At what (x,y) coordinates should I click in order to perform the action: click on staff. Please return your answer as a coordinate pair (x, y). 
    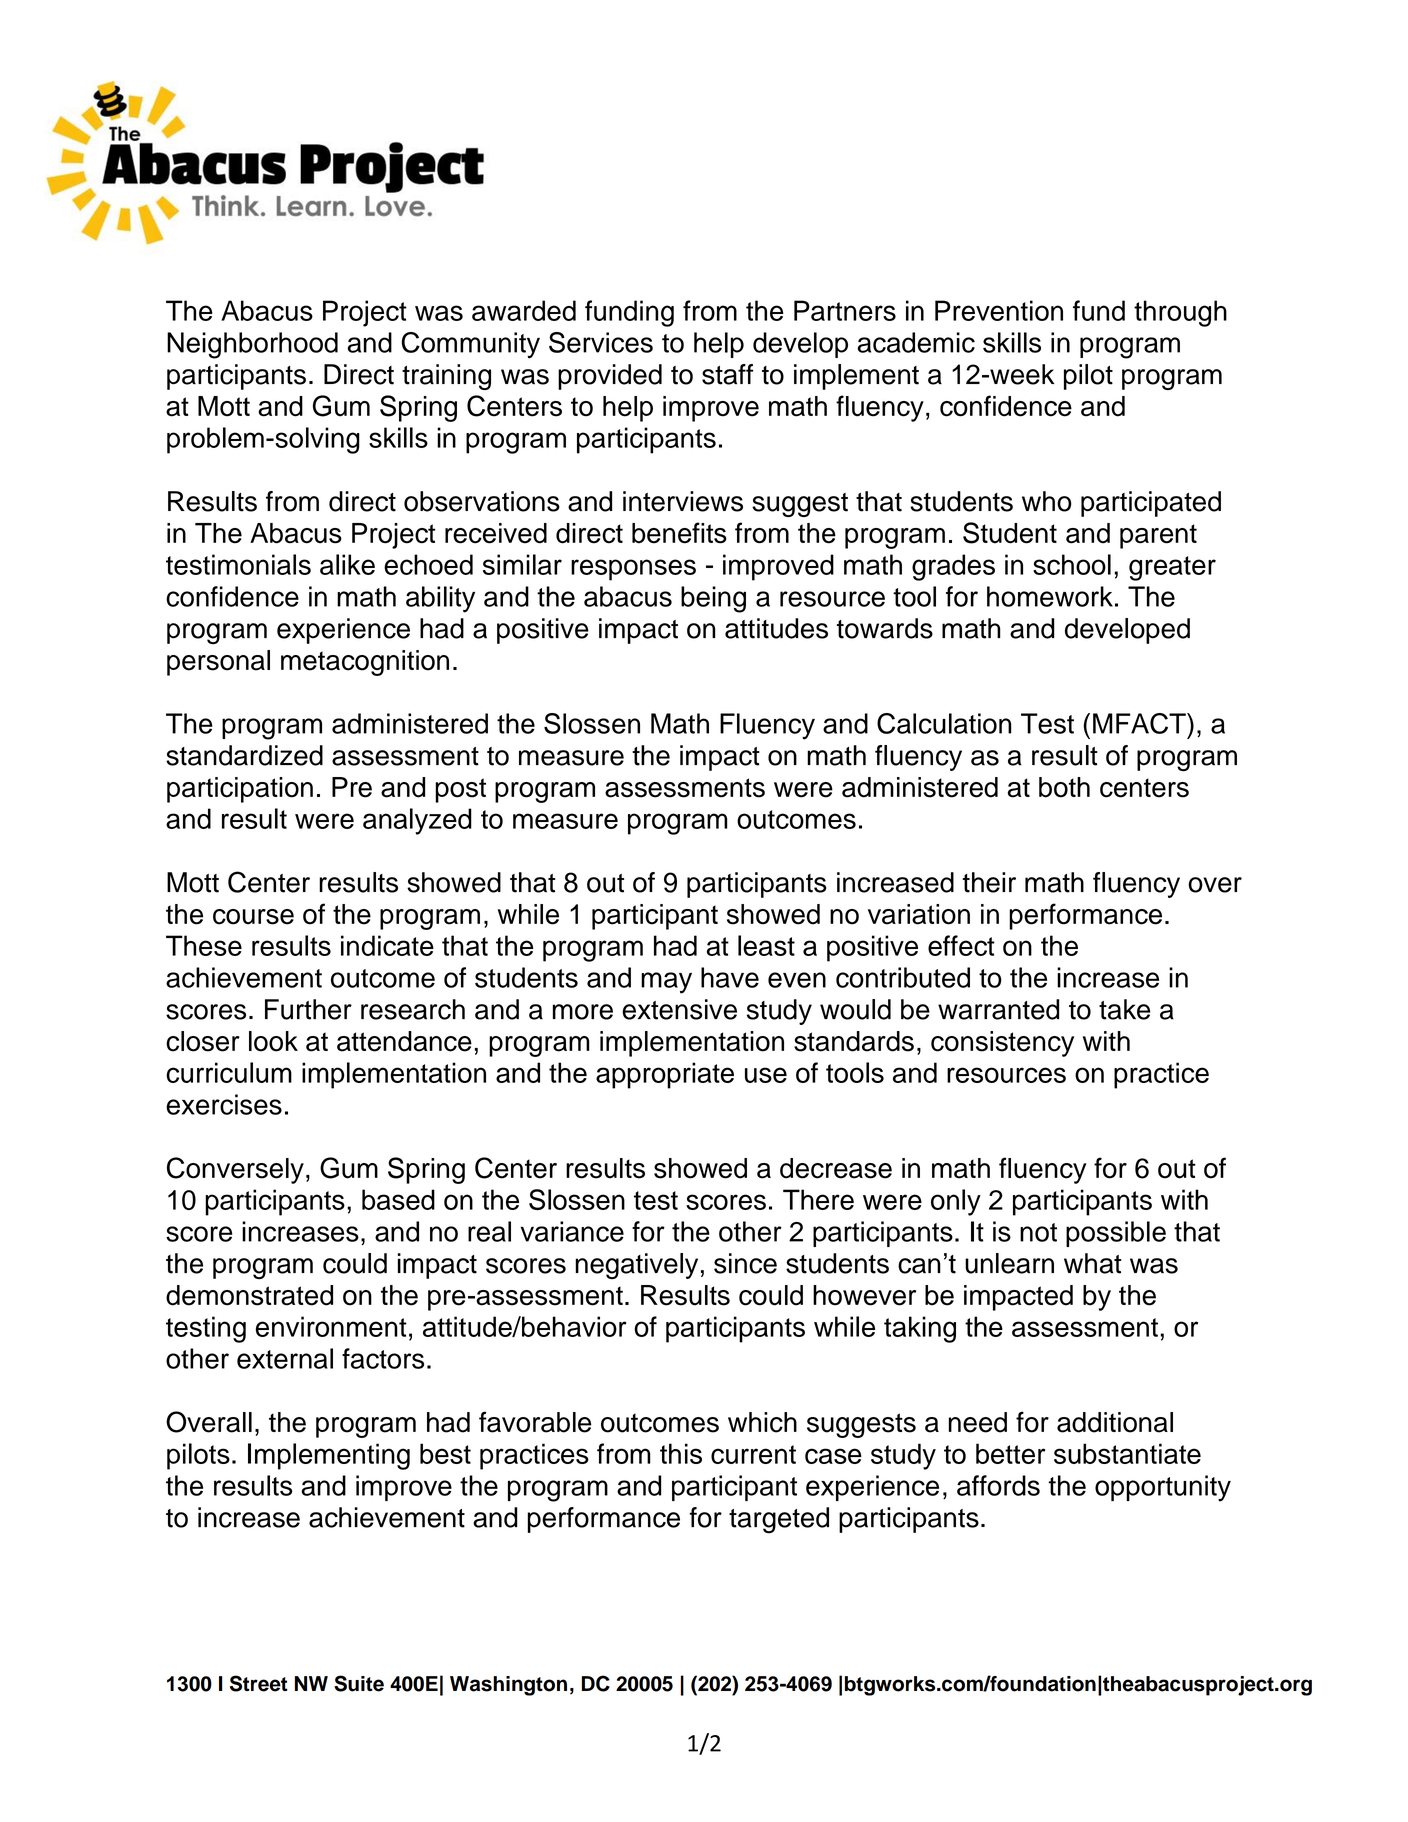
    Looking at the image, I should click on (727, 374).
